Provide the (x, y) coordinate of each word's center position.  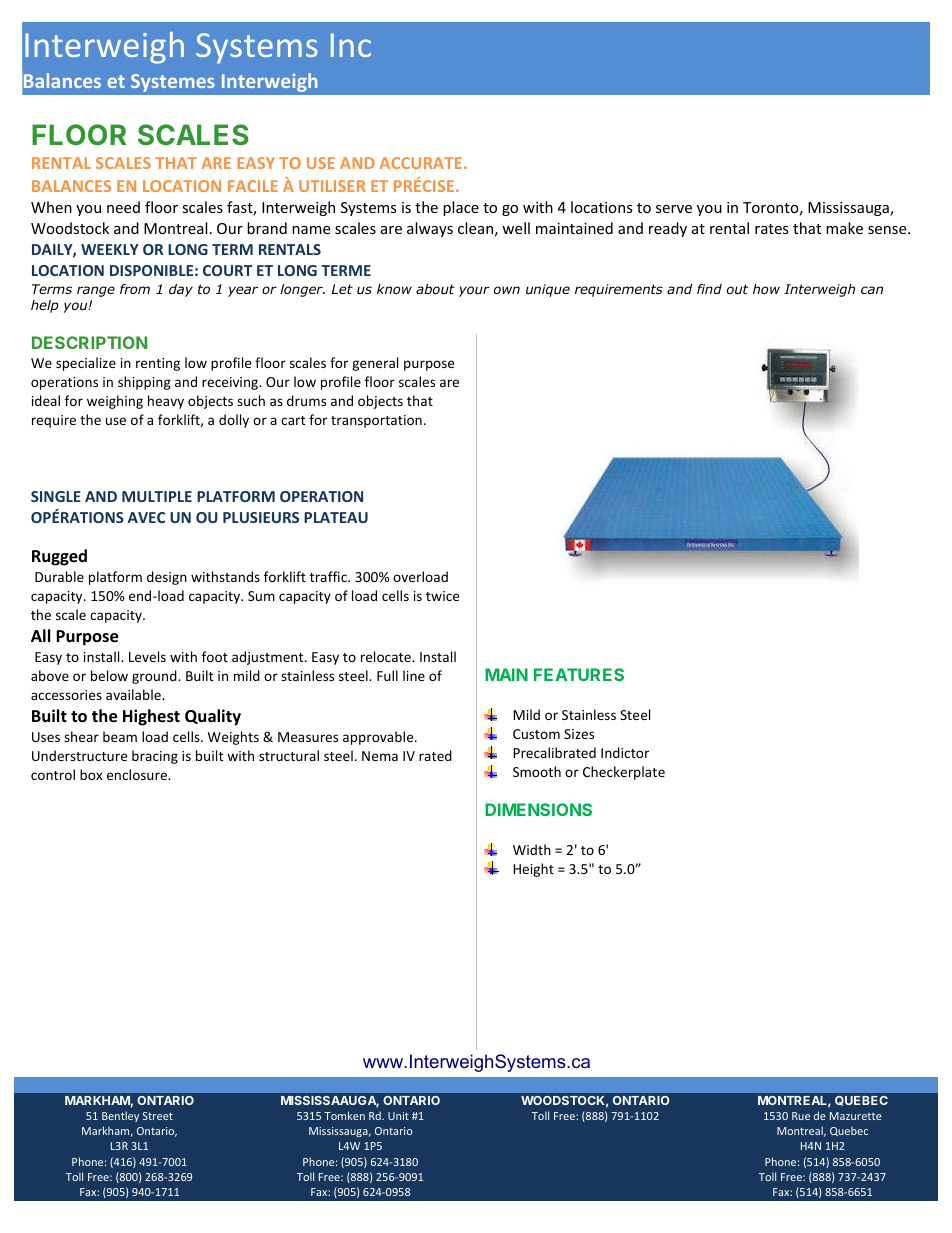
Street (158, 1116)
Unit (398, 1116)
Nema (380, 756)
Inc (351, 45)
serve (674, 209)
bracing (155, 757)
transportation (376, 421)
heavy (166, 402)
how (766, 289)
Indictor (625, 752)
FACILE (253, 186)
